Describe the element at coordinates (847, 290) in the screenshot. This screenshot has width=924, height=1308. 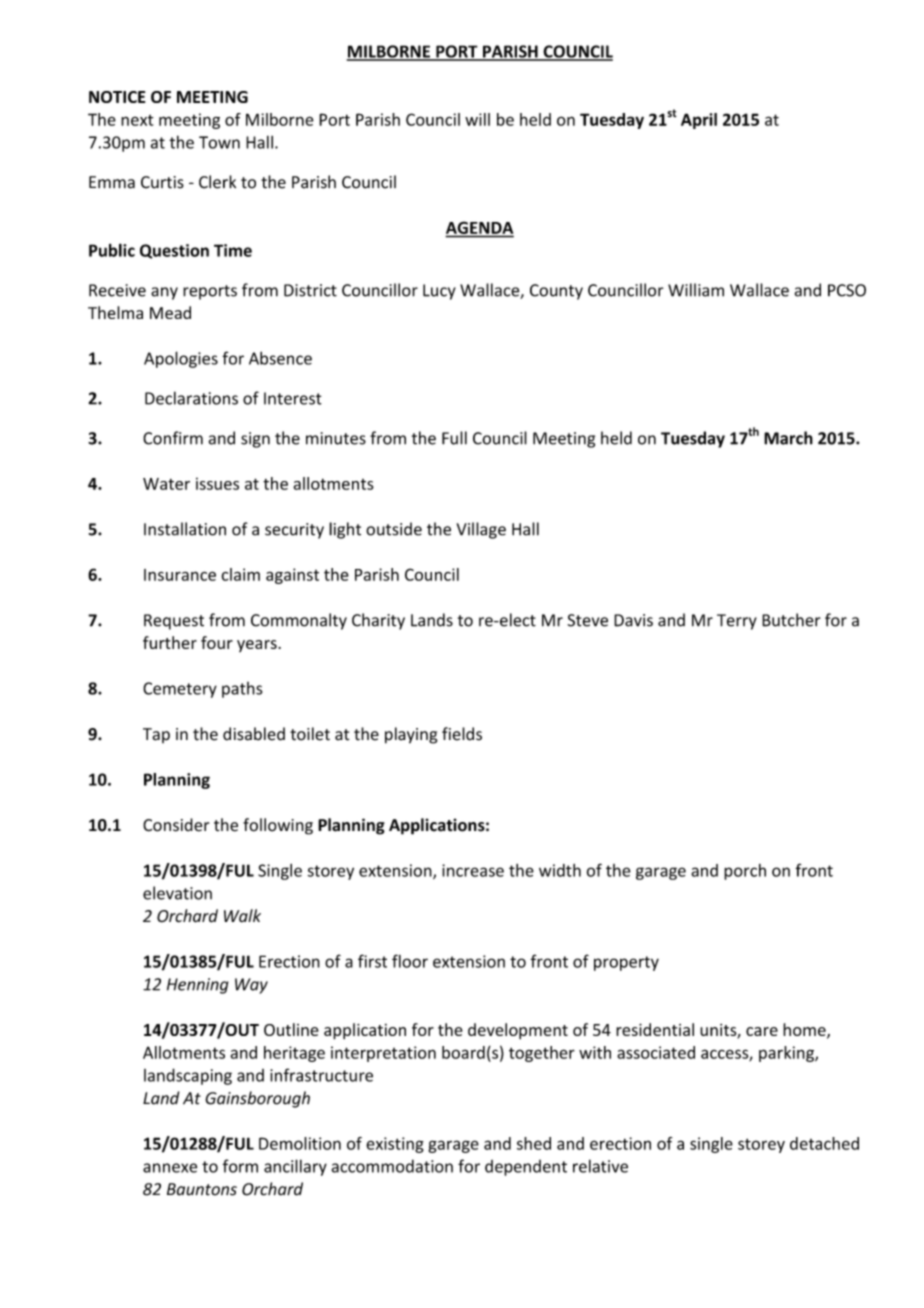
I see `PCSO` at that location.
